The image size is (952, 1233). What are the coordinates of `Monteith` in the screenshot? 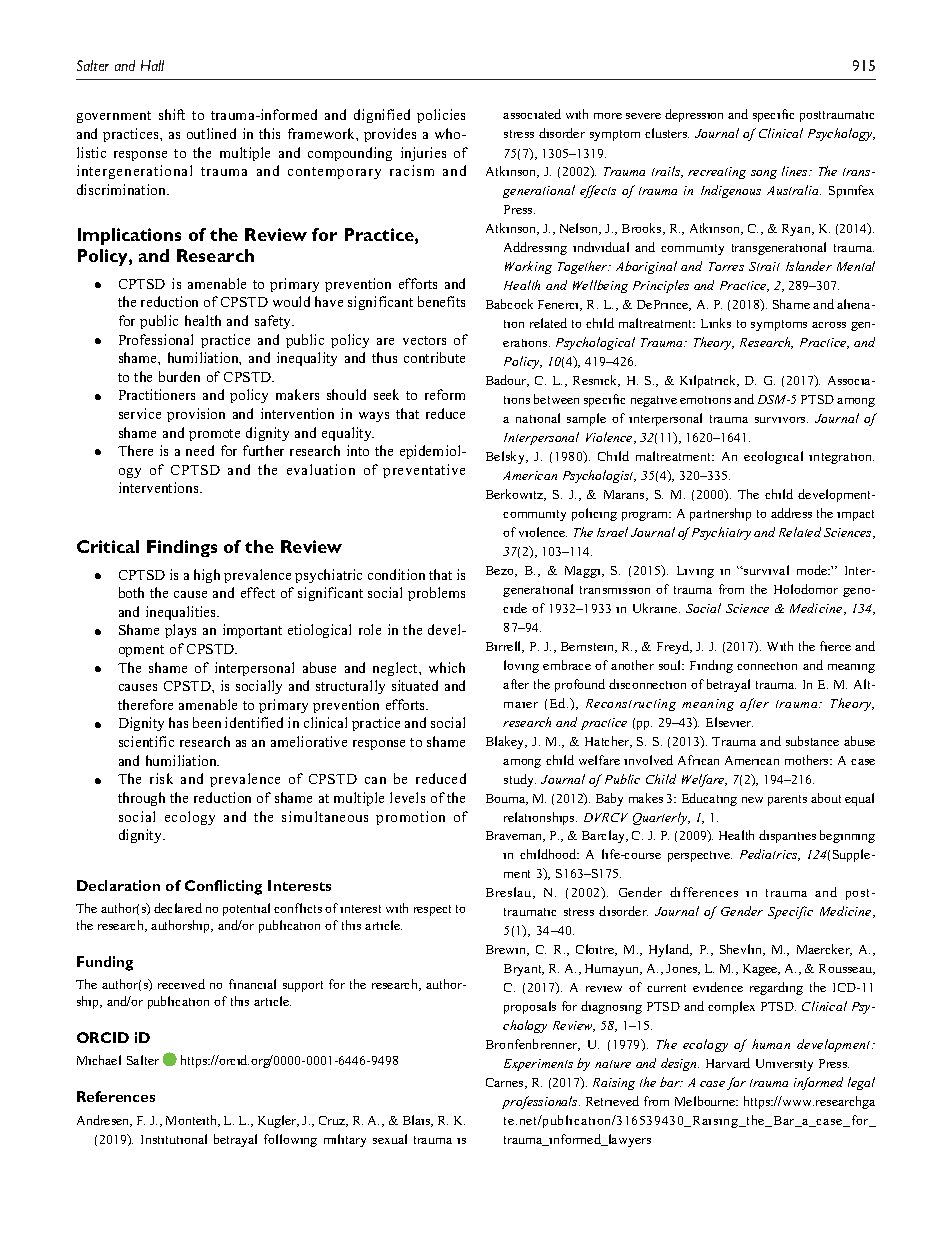 It's located at (193, 1121).
